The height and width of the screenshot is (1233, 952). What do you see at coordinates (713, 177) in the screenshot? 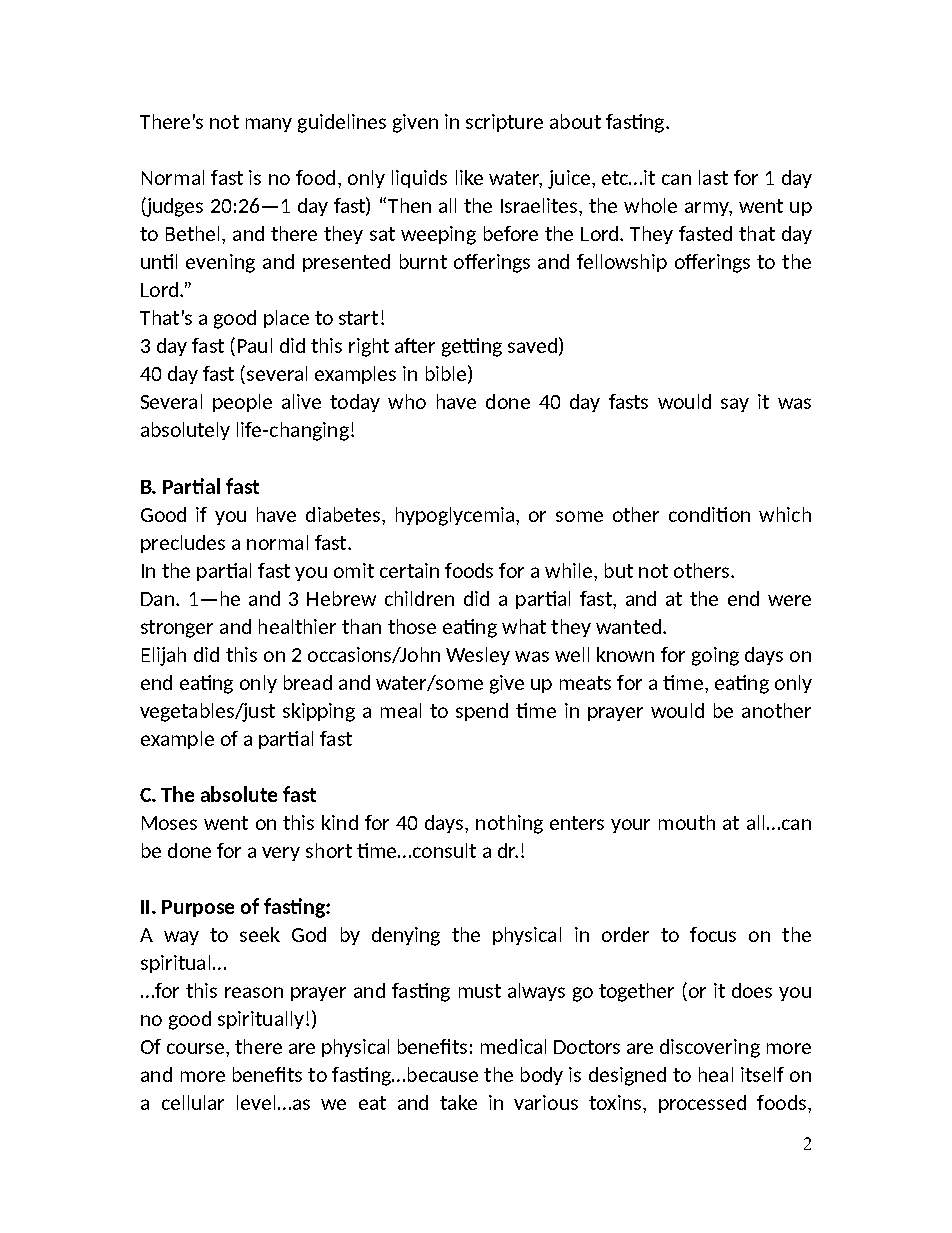
I see `last` at bounding box center [713, 177].
